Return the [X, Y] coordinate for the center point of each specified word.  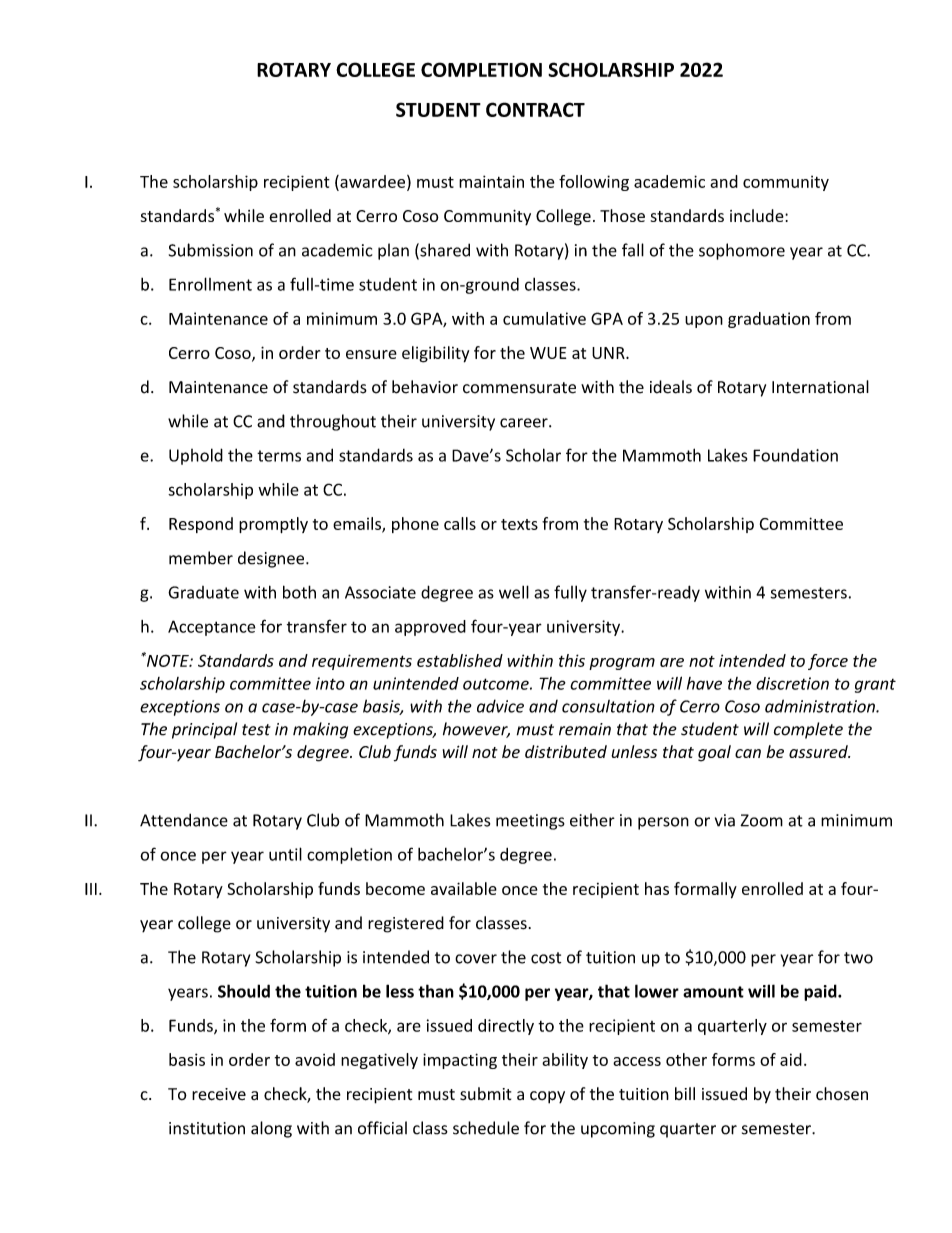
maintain [491, 181]
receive [219, 1094]
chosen [842, 1094]
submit [485, 1093]
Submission [211, 250]
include [758, 215]
